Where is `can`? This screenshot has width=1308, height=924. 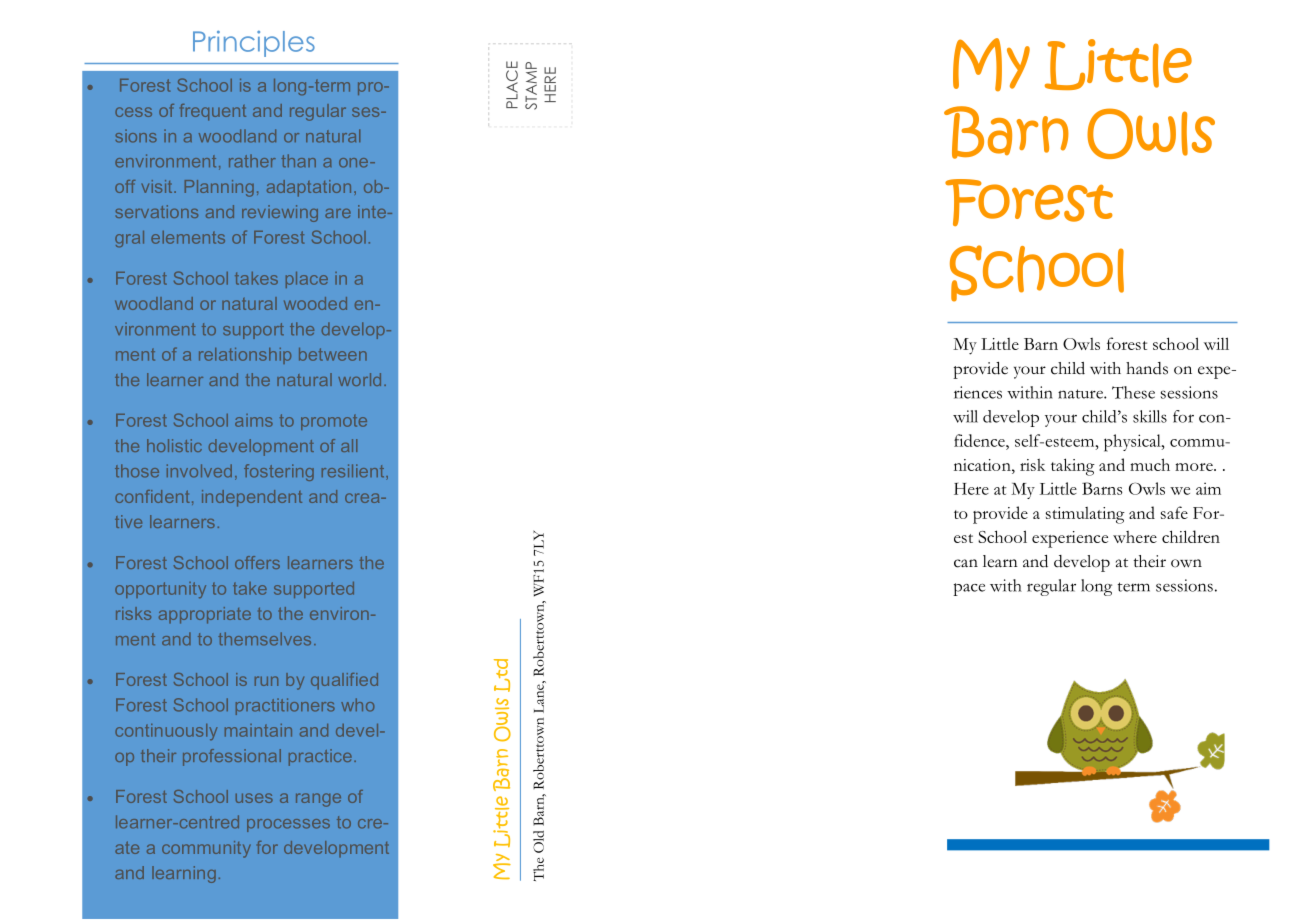 can is located at coordinates (966, 563).
